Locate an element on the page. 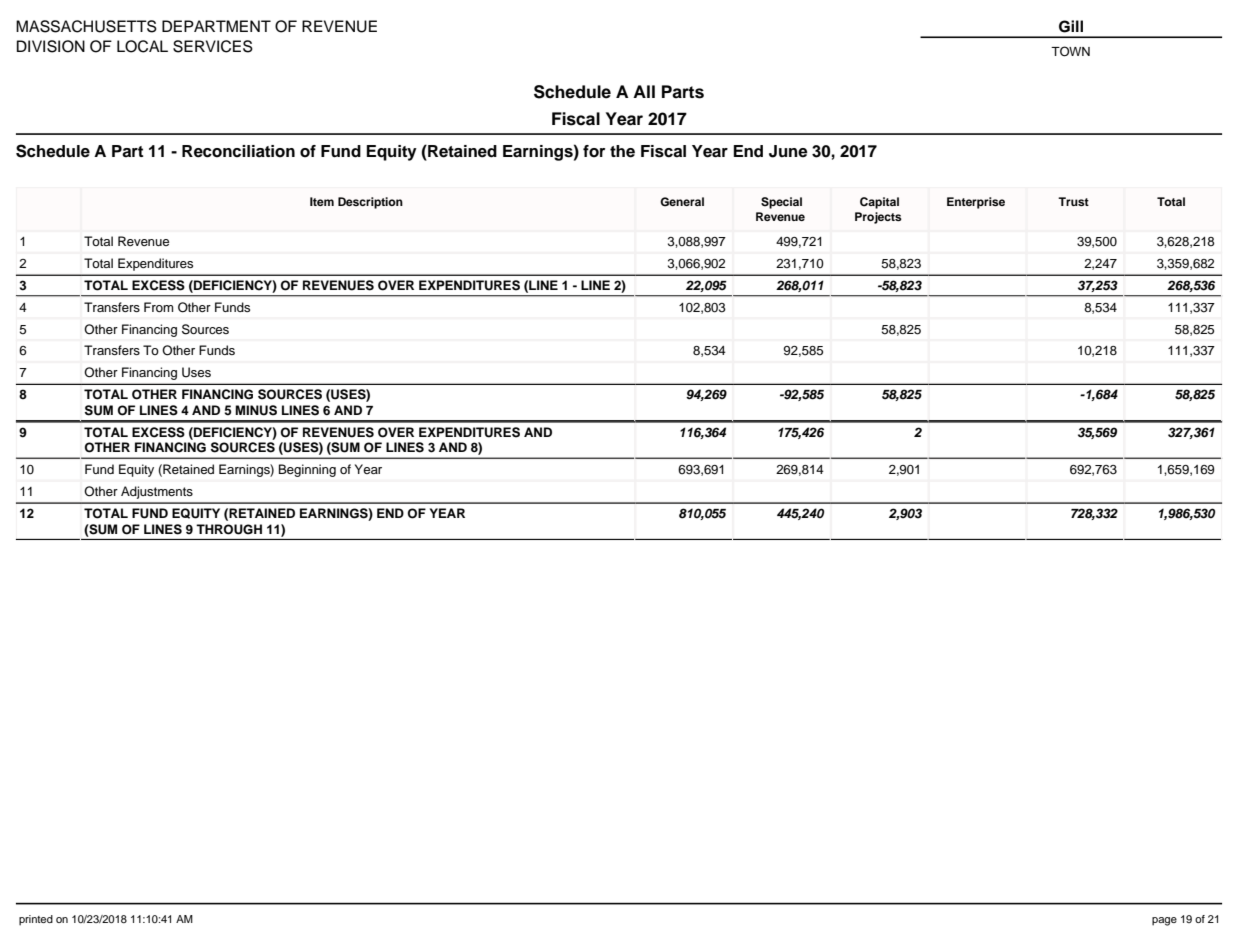 This document has height=952, width=1238. LOCAL is located at coordinates (142, 46).
